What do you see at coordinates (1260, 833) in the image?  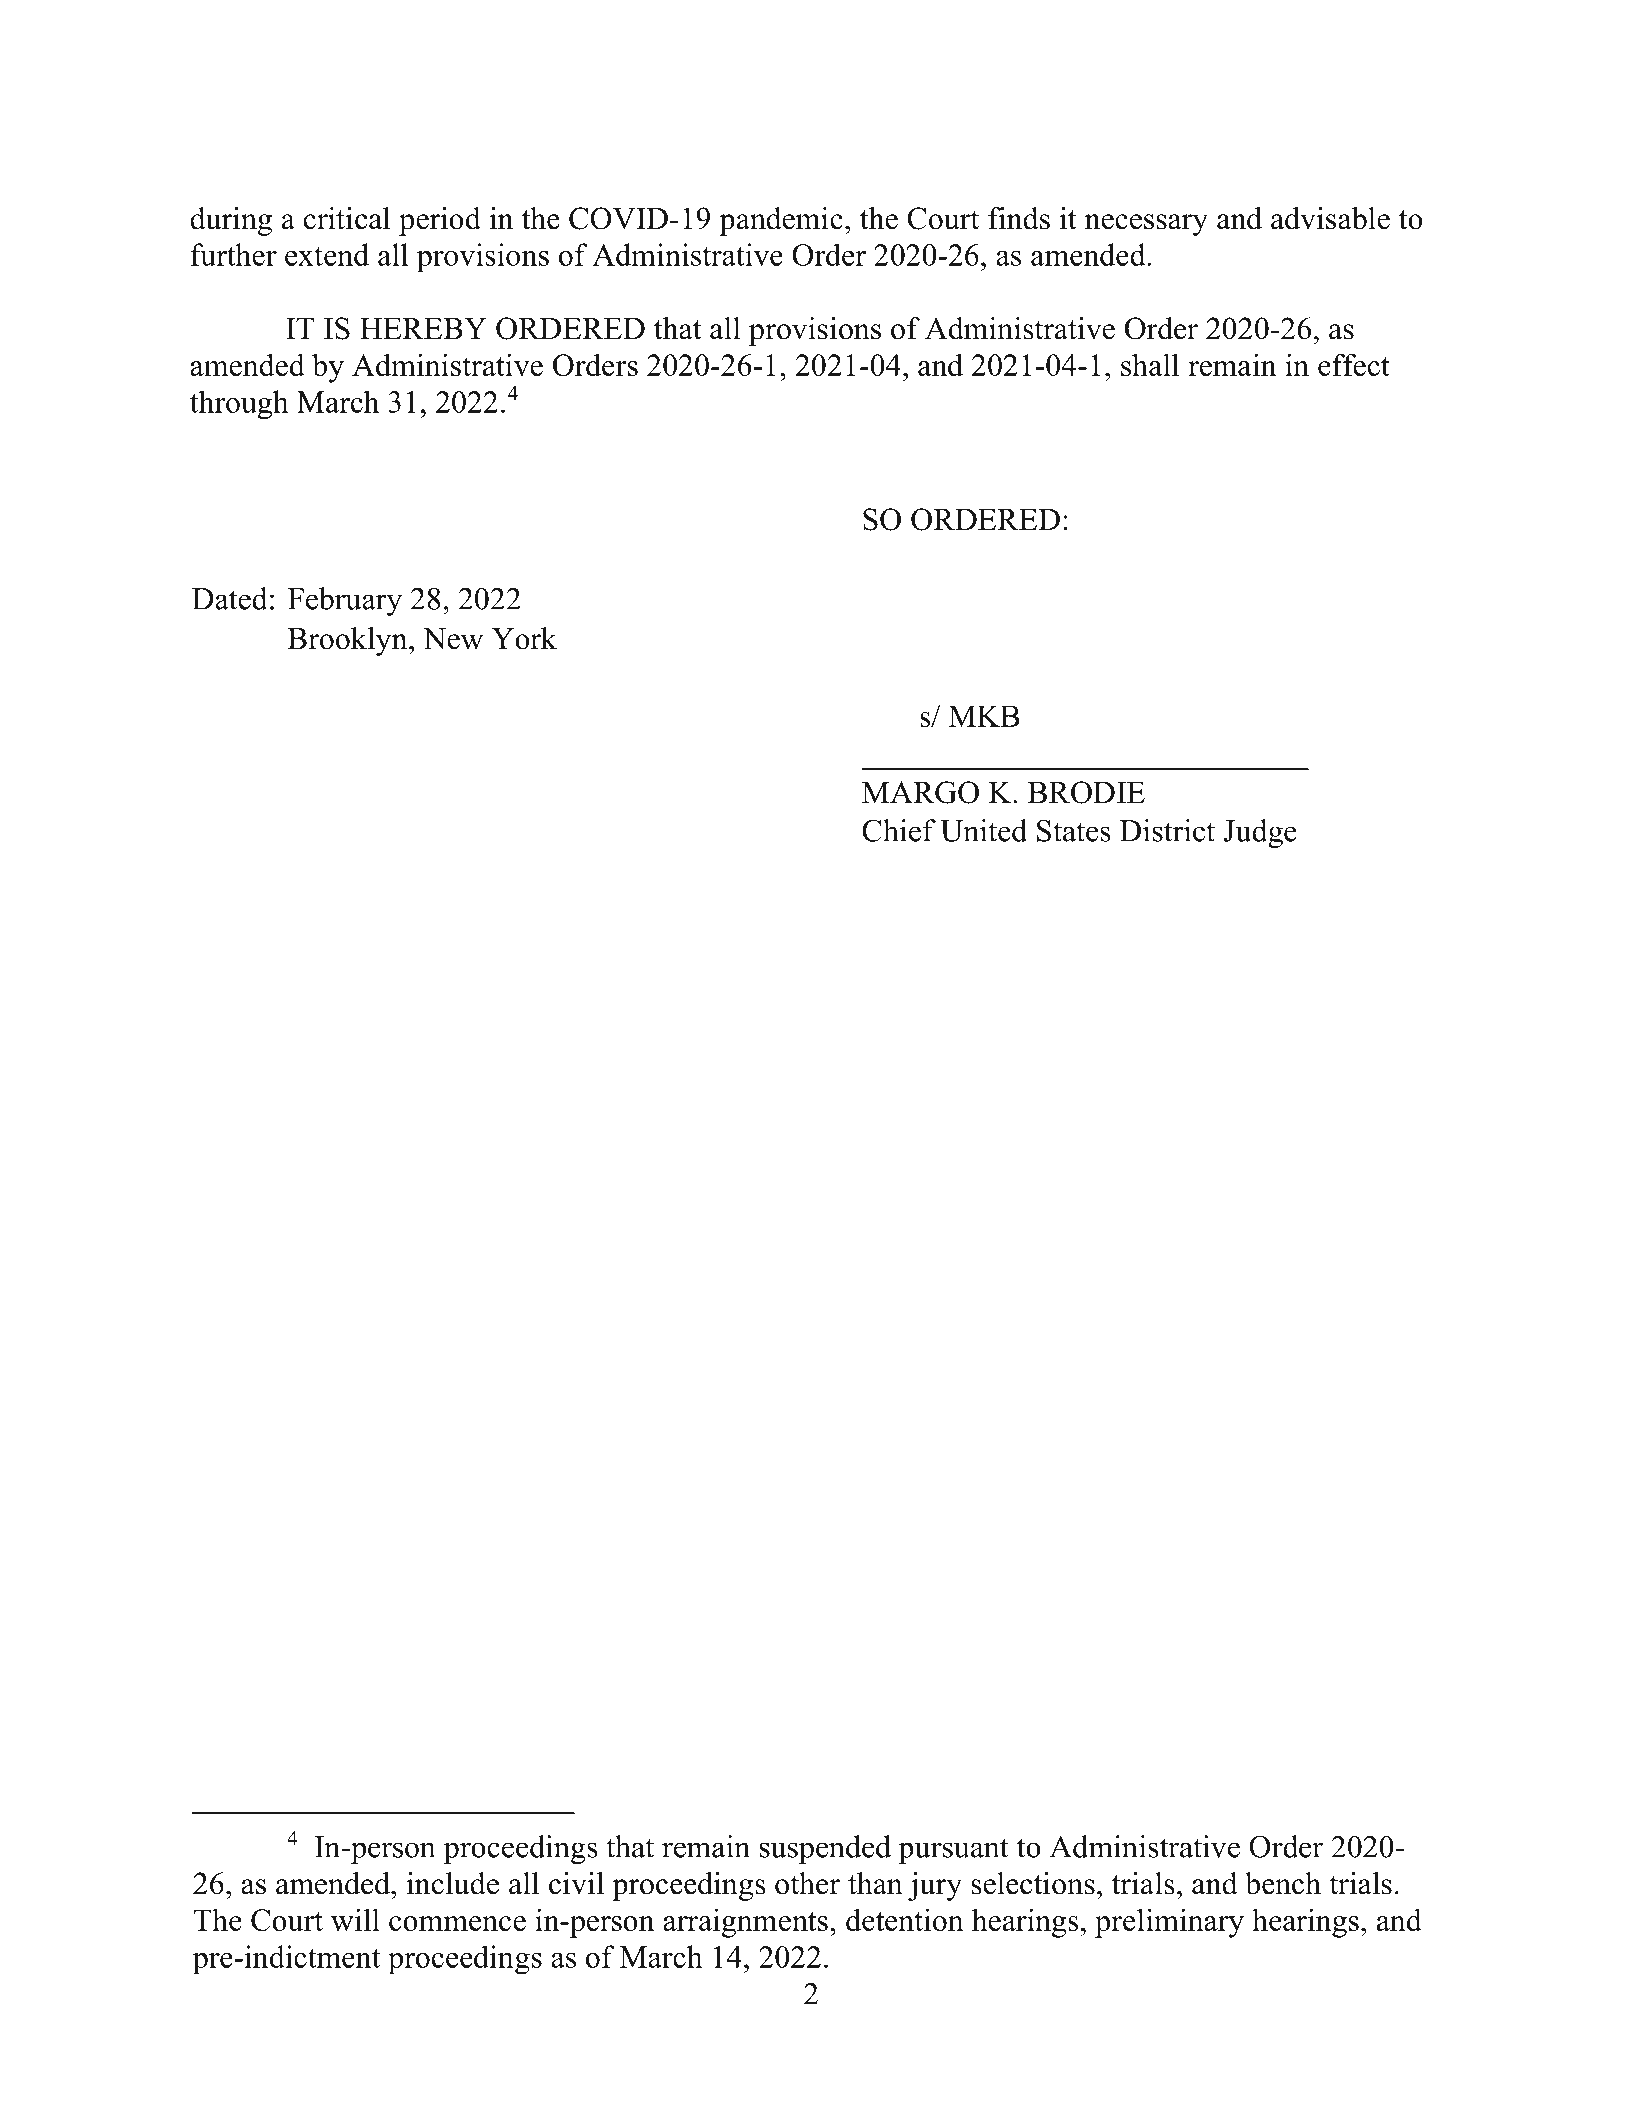 I see `Judge` at bounding box center [1260, 833].
